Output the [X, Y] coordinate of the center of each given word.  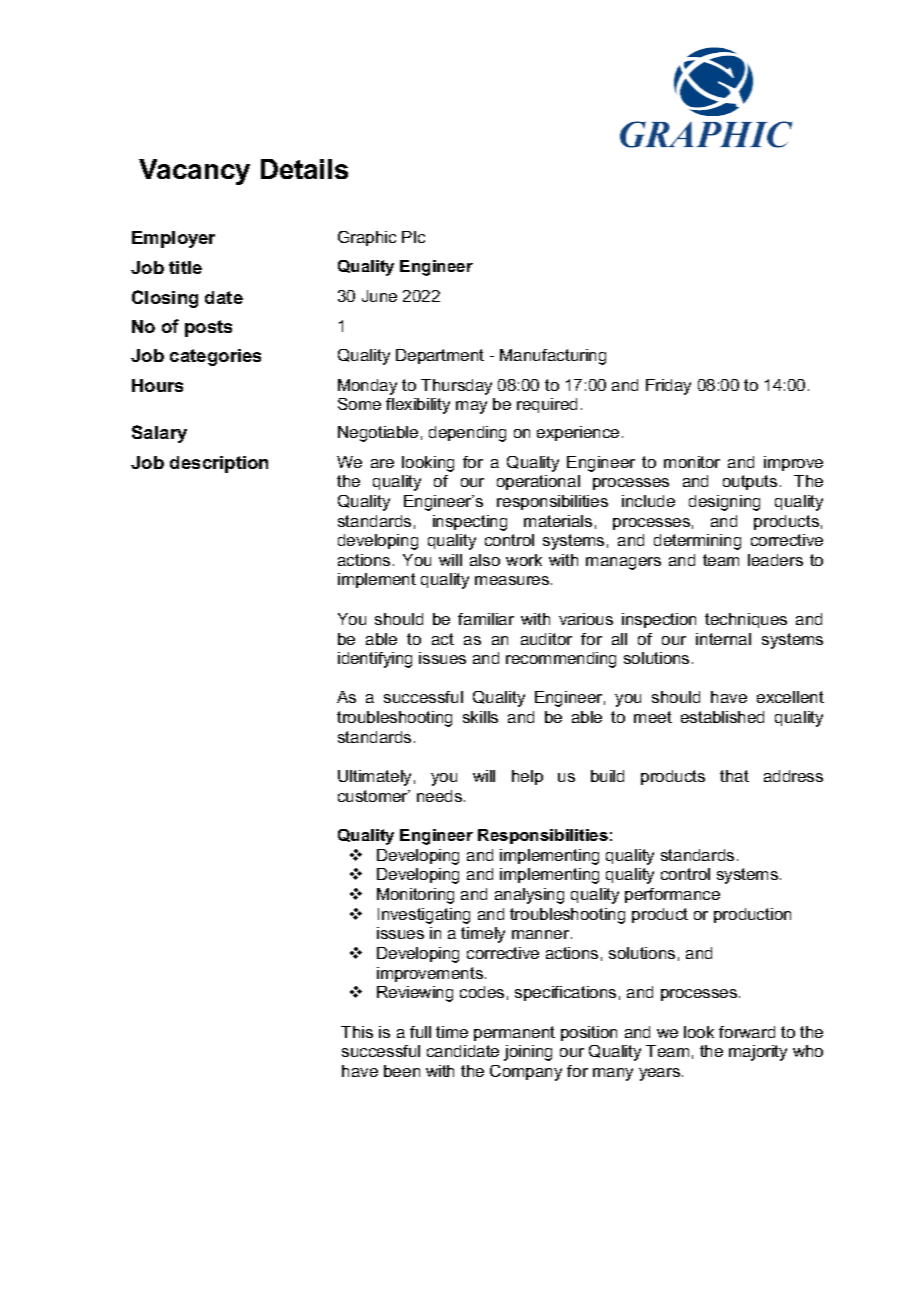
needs [441, 796]
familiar [486, 619]
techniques [746, 620]
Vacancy [194, 172]
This [357, 1032]
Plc [413, 237]
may [471, 407]
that [734, 776]
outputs [750, 482]
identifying [375, 660]
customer [374, 796]
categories [215, 357]
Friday [668, 387]
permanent [514, 1033]
